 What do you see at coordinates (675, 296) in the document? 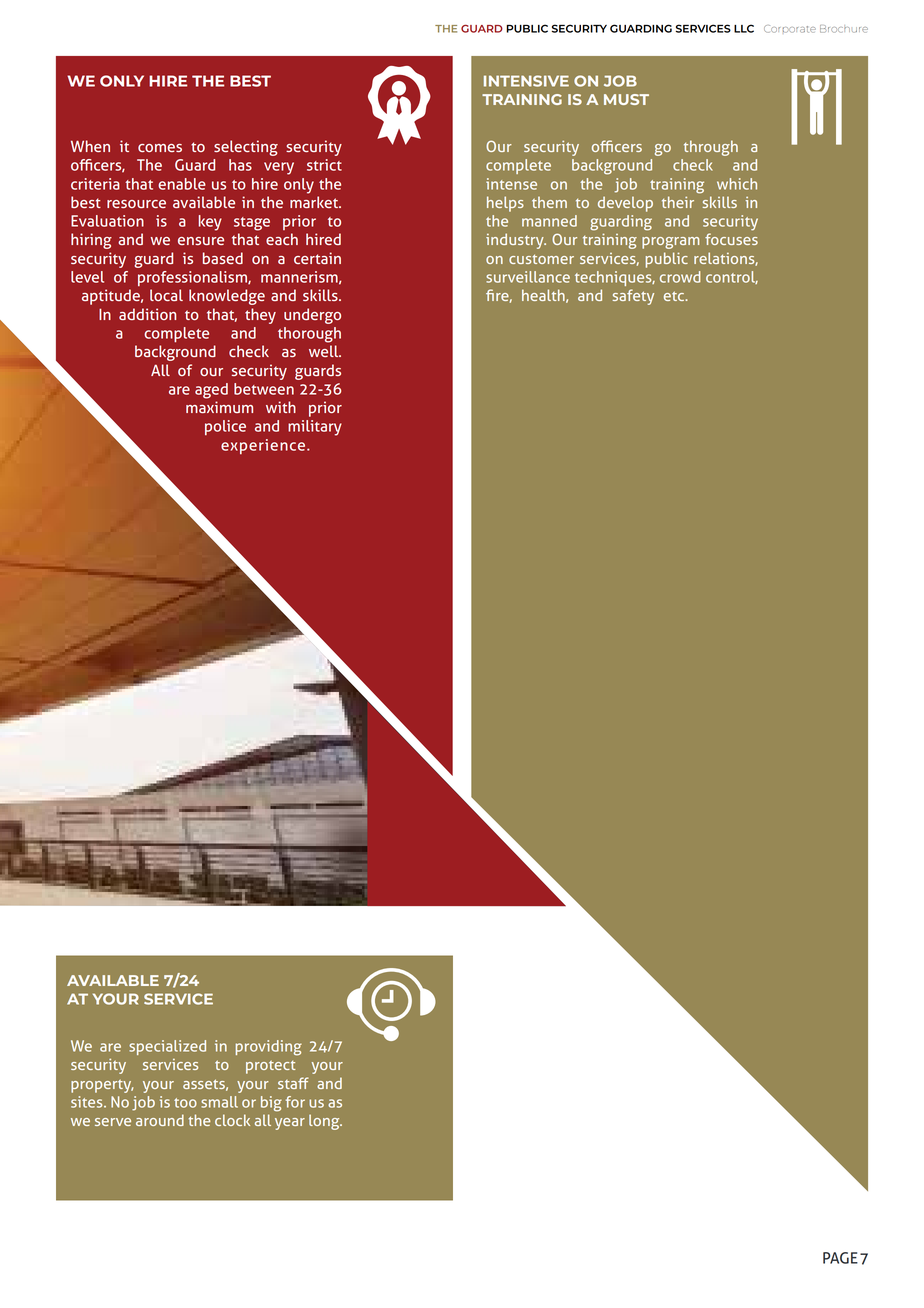
I see `etc` at bounding box center [675, 296].
